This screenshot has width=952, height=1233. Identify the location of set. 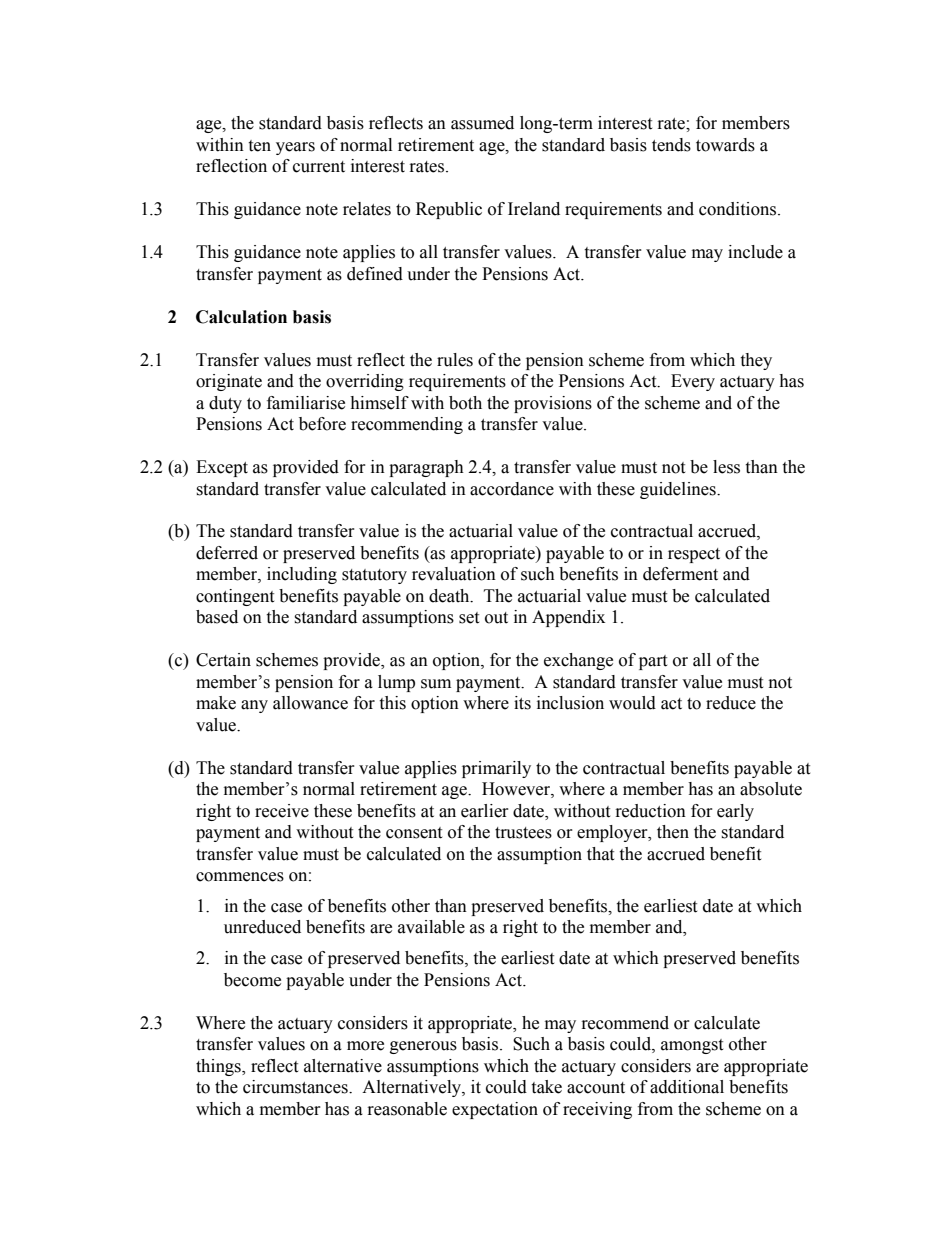
(469, 618).
